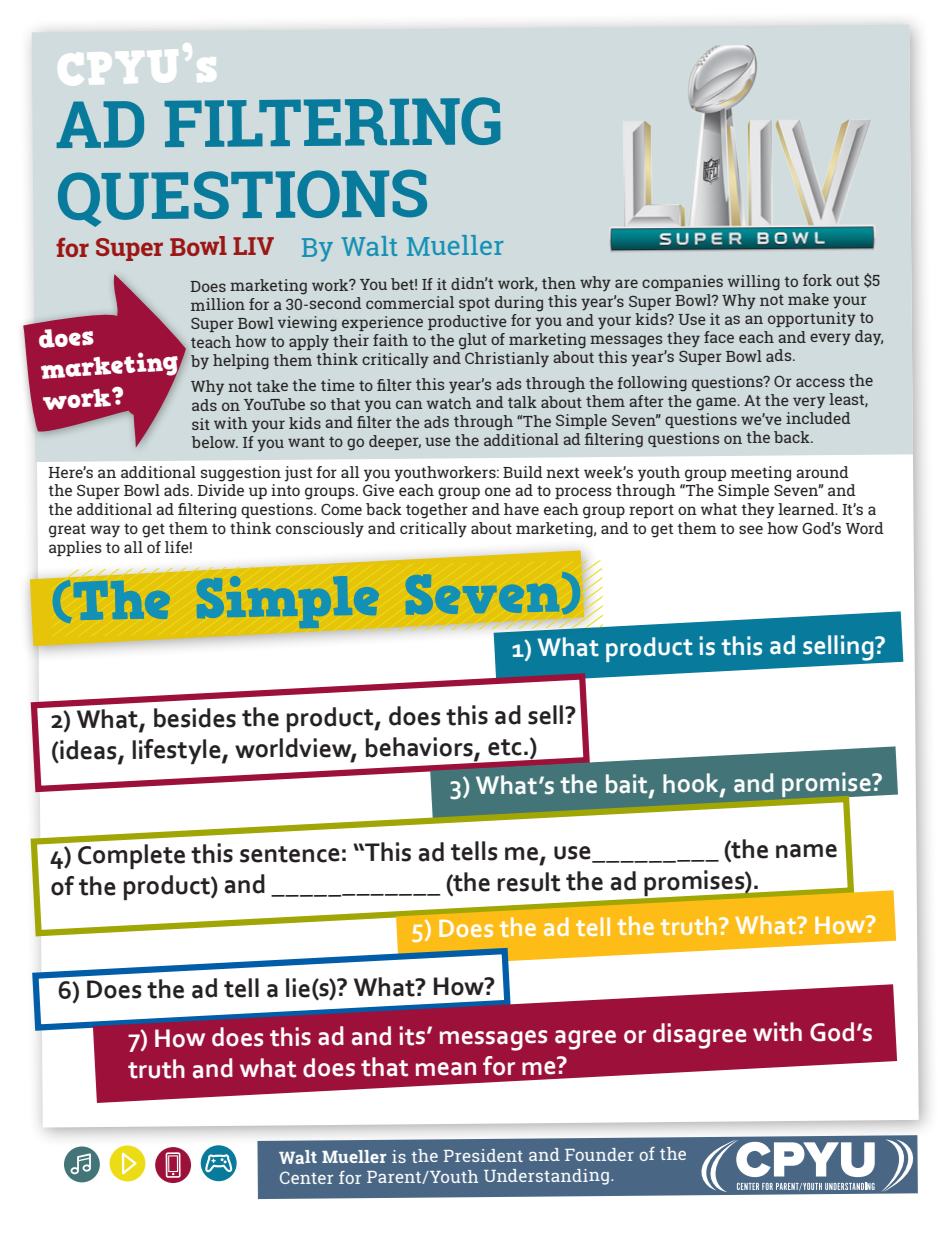 This screenshot has height=1233, width=952. I want to click on spot, so click(474, 304).
